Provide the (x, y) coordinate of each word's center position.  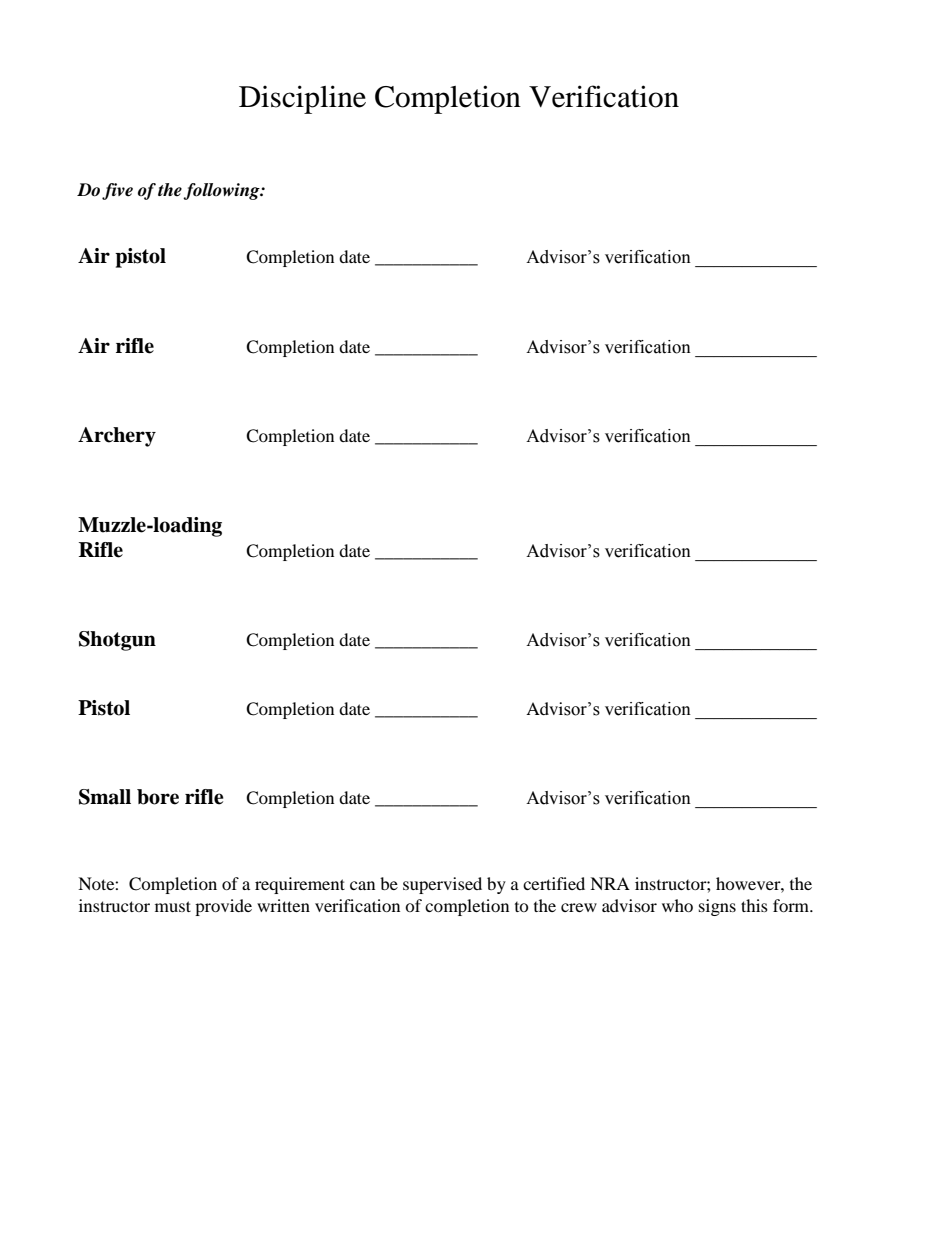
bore (158, 797)
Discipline (302, 99)
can (362, 885)
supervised (442, 885)
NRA (610, 883)
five (117, 191)
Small (105, 797)
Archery (117, 437)
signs (717, 907)
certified (554, 883)
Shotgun (117, 641)
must (173, 906)
